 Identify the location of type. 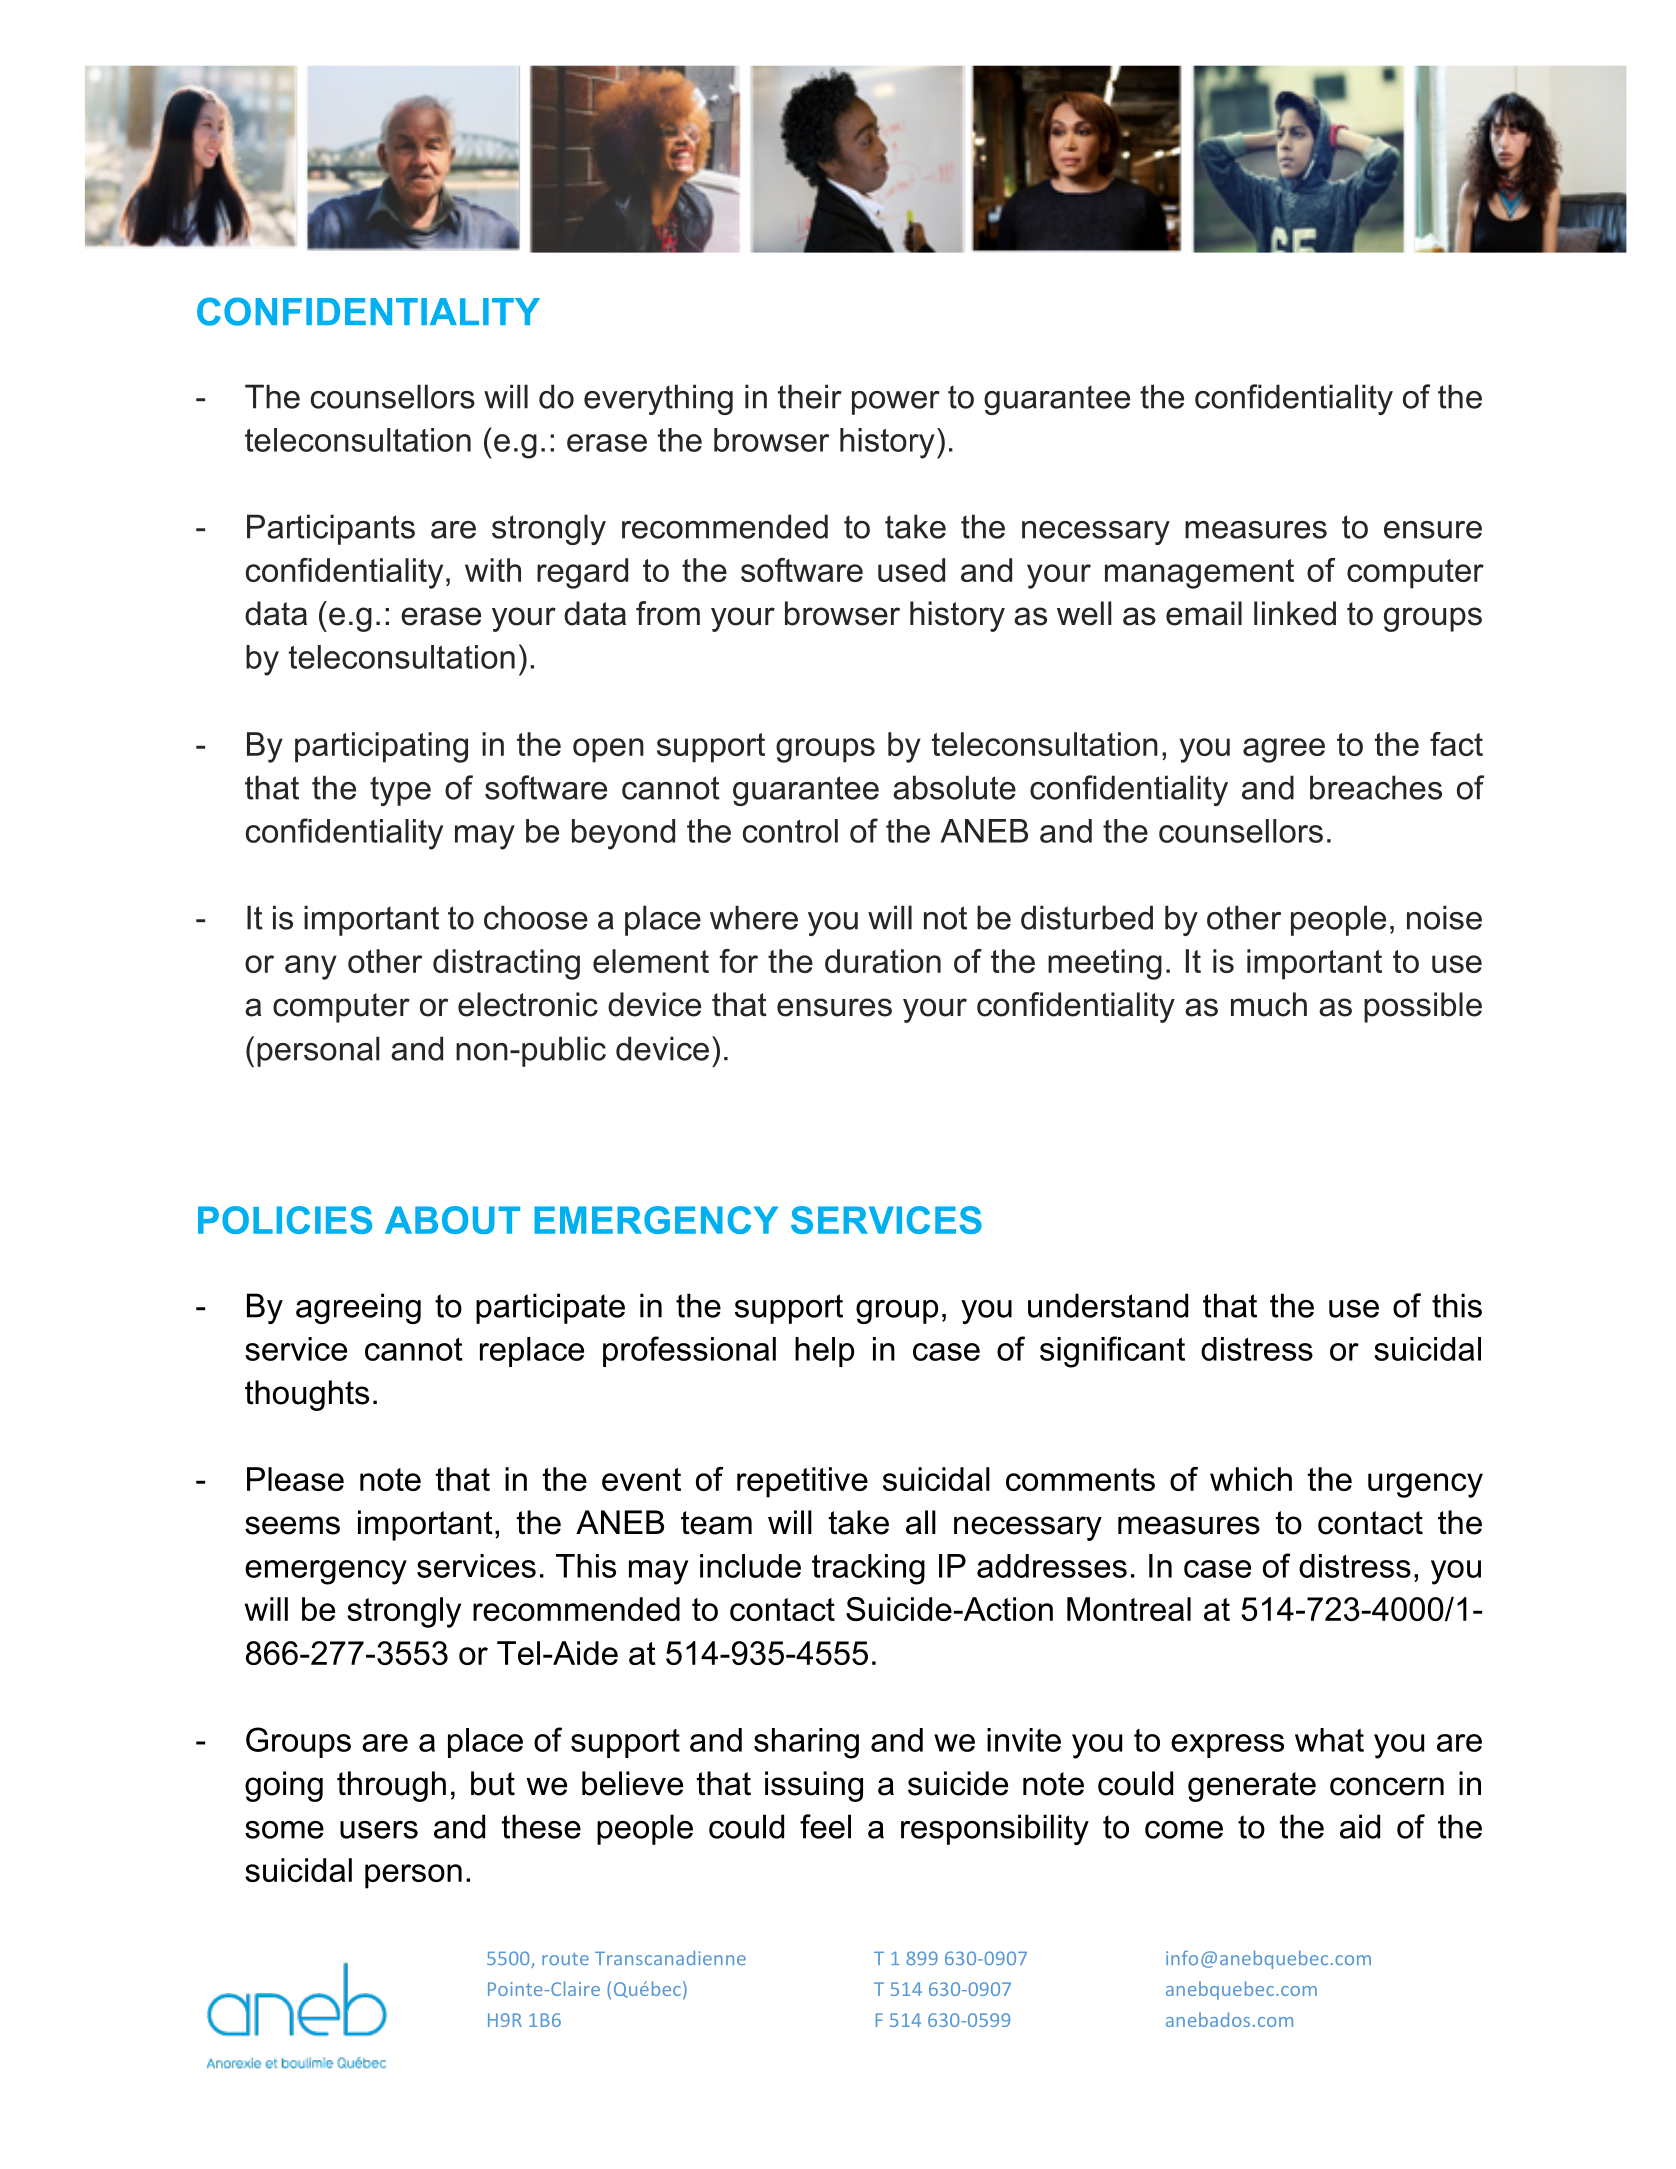
(400, 791).
